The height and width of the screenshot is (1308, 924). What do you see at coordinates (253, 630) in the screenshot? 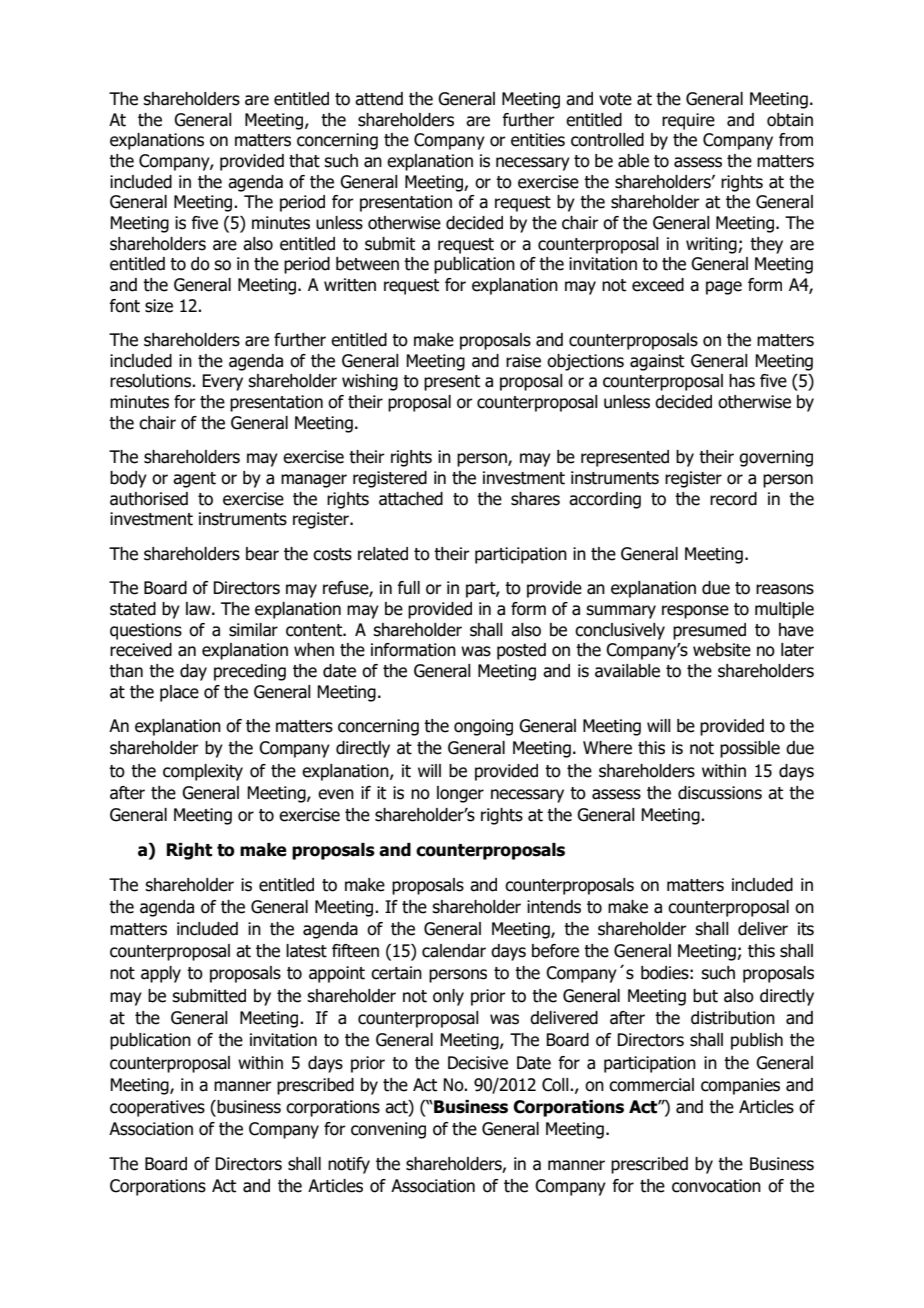
I see `similar` at bounding box center [253, 630].
